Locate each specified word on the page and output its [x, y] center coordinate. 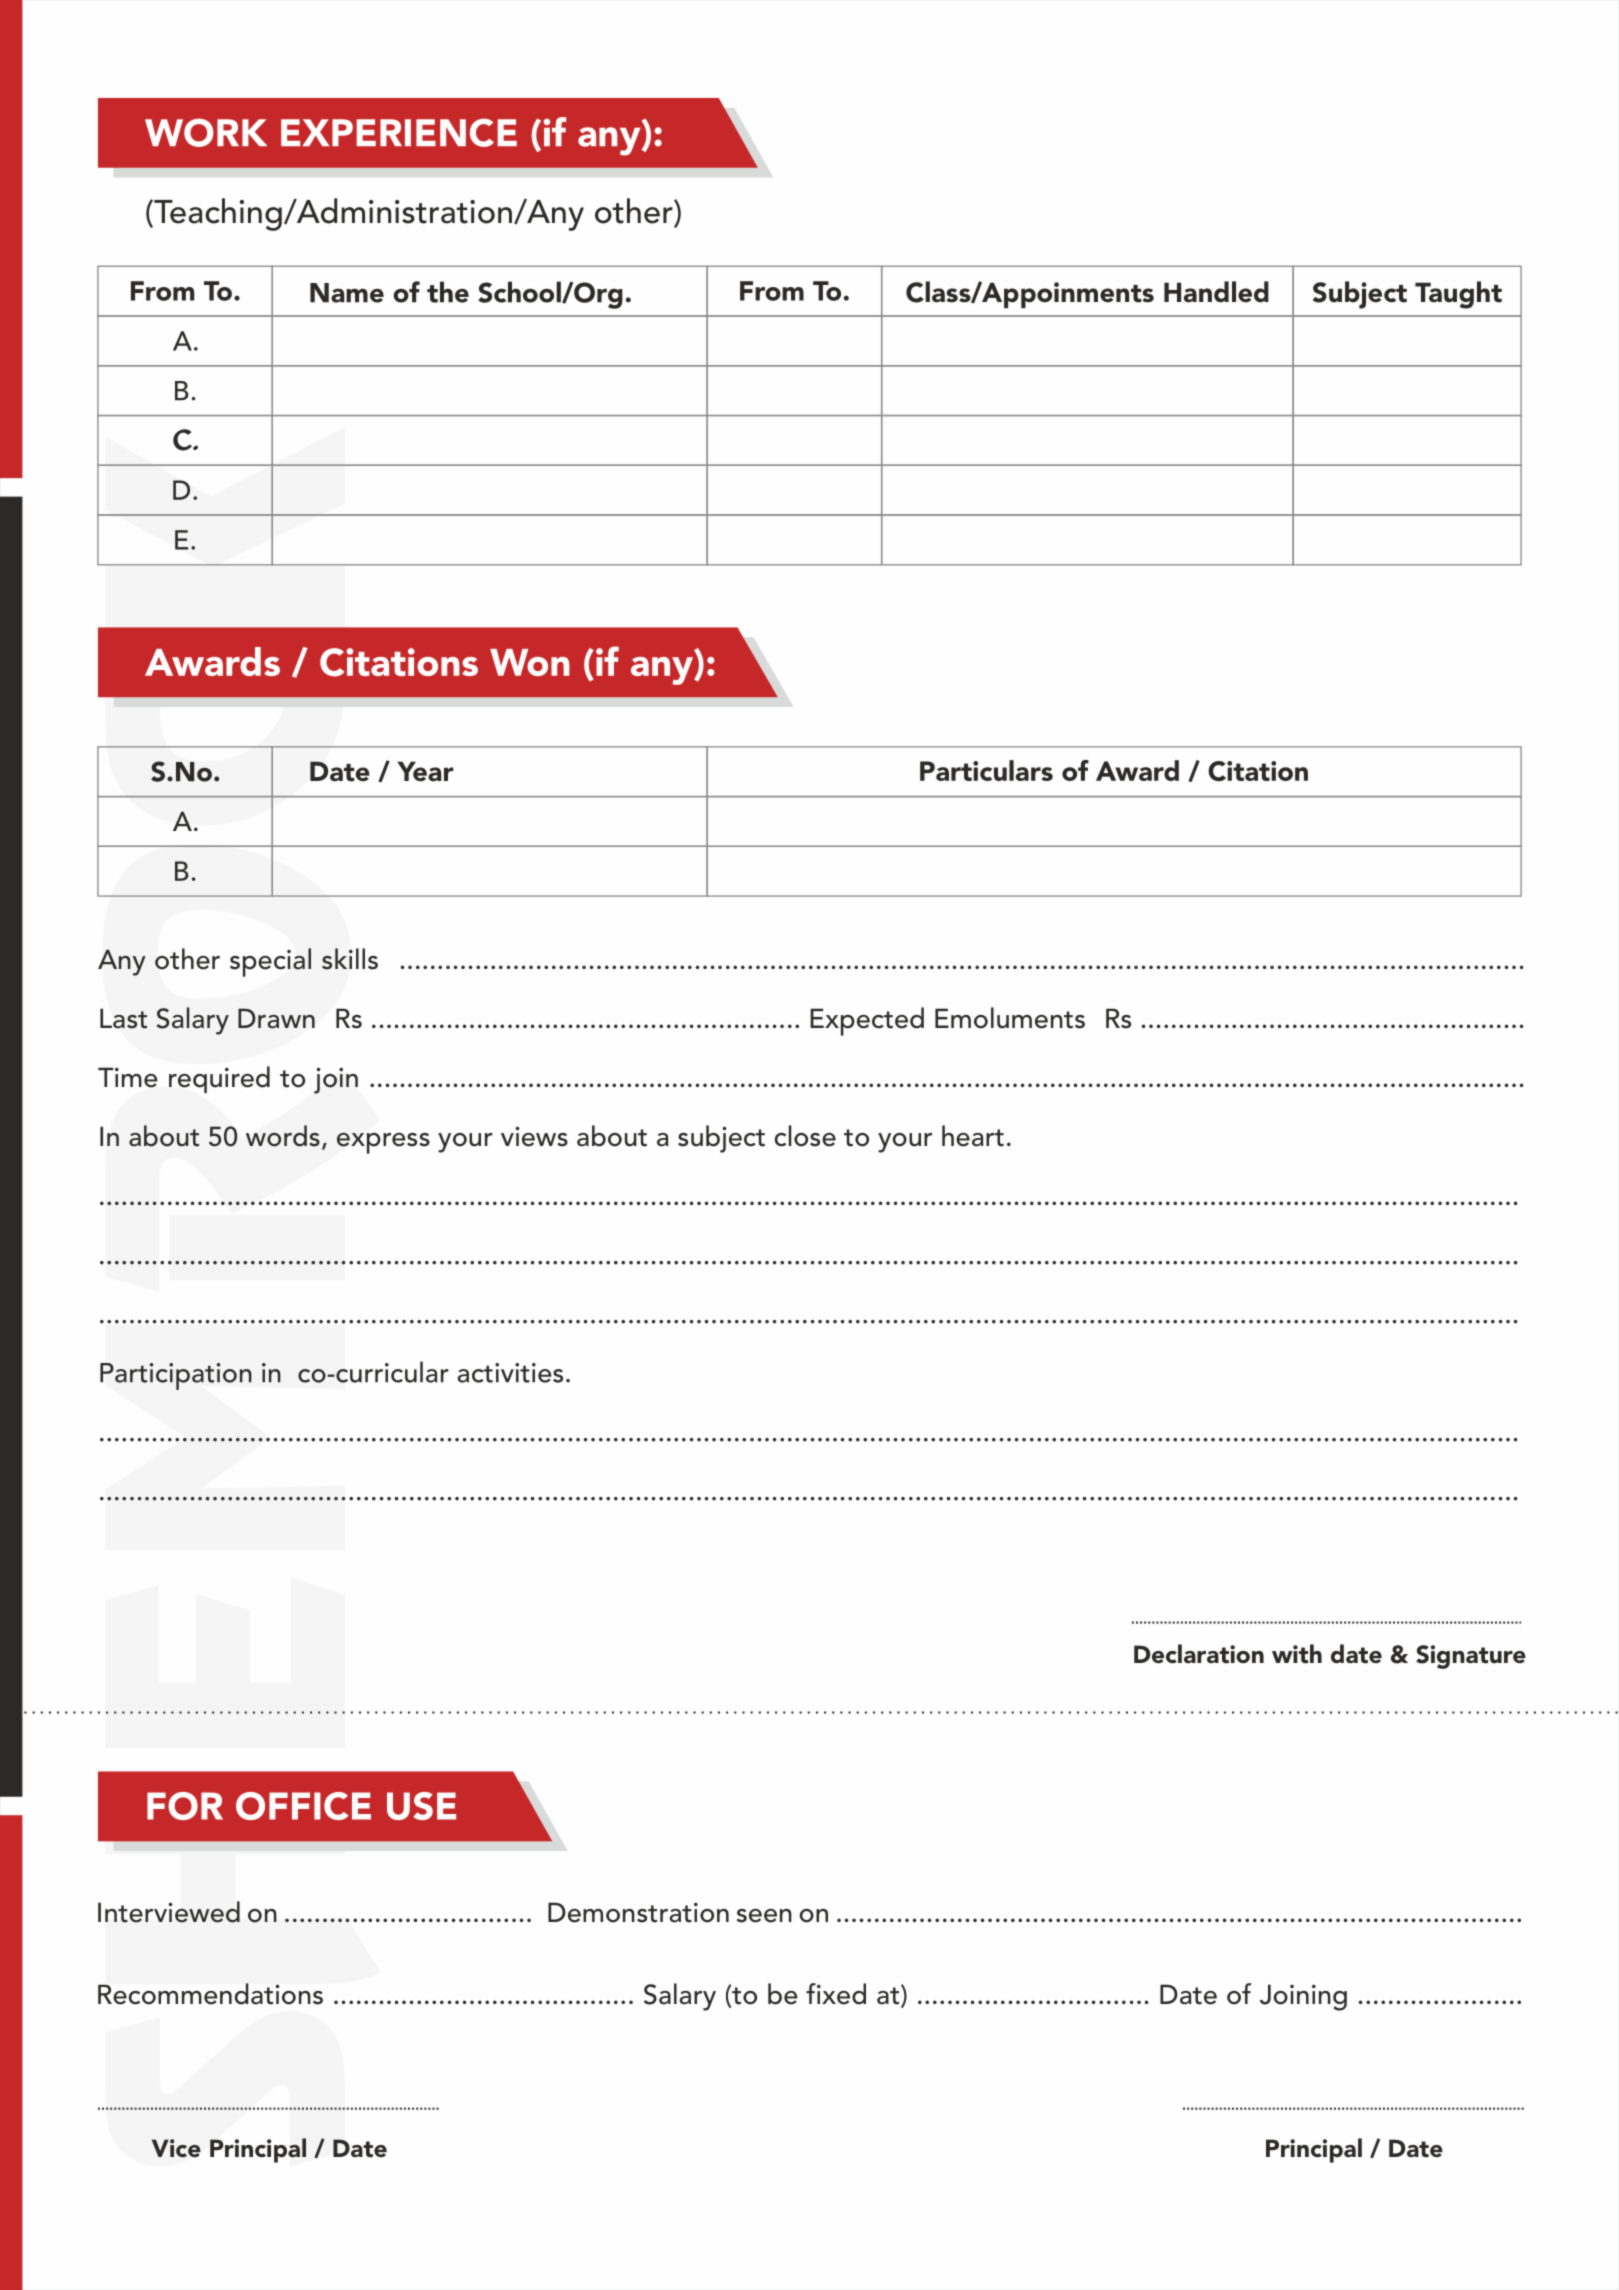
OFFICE [303, 1806]
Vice [176, 2148]
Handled [1216, 292]
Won [530, 662]
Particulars [986, 770]
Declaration [1199, 1654]
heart [973, 1136]
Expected [867, 1021]
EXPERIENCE [399, 132]
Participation [176, 1376]
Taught [1458, 295]
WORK [206, 132]
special [270, 962]
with [1297, 1654]
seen [764, 1916]
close [805, 1136]
